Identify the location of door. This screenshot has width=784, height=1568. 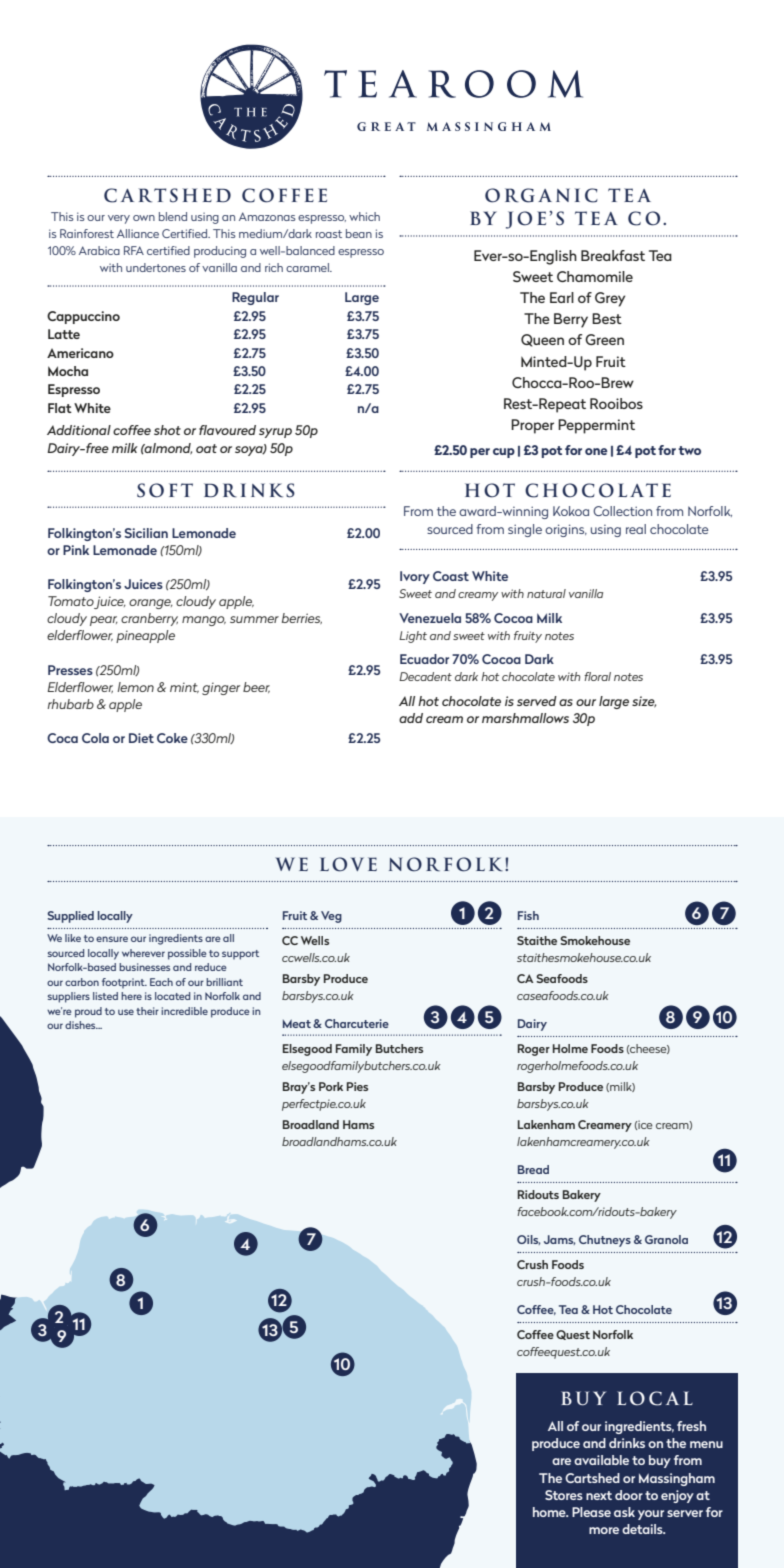
(629, 1495).
